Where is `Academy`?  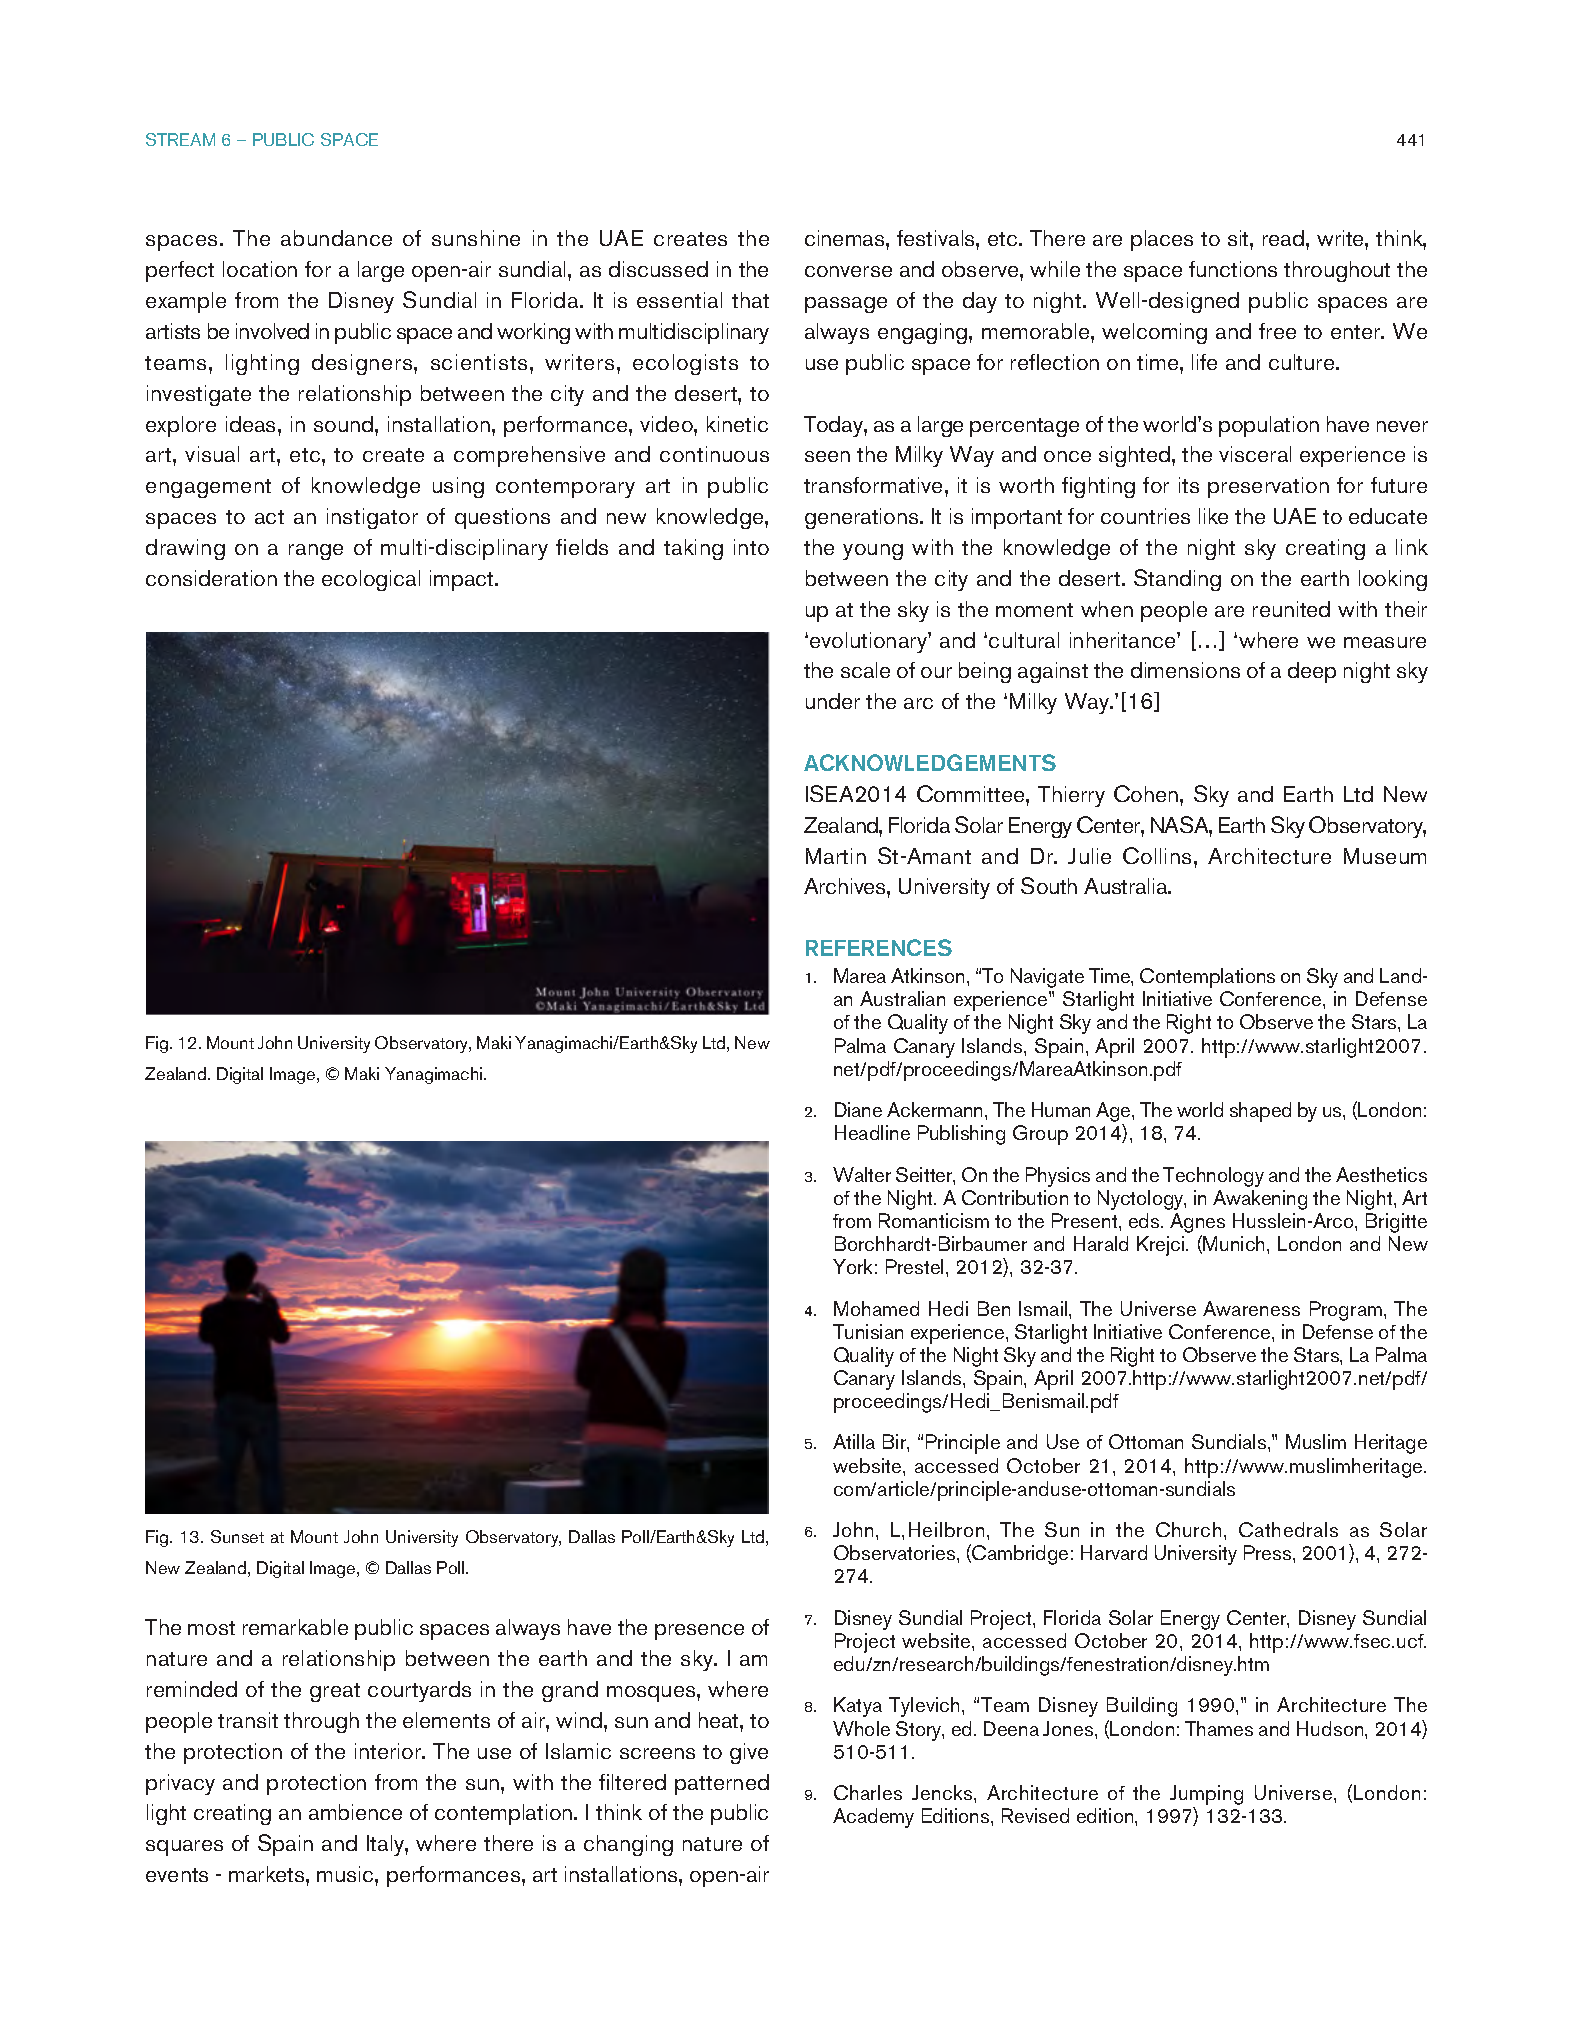 Academy is located at coordinates (873, 1818).
